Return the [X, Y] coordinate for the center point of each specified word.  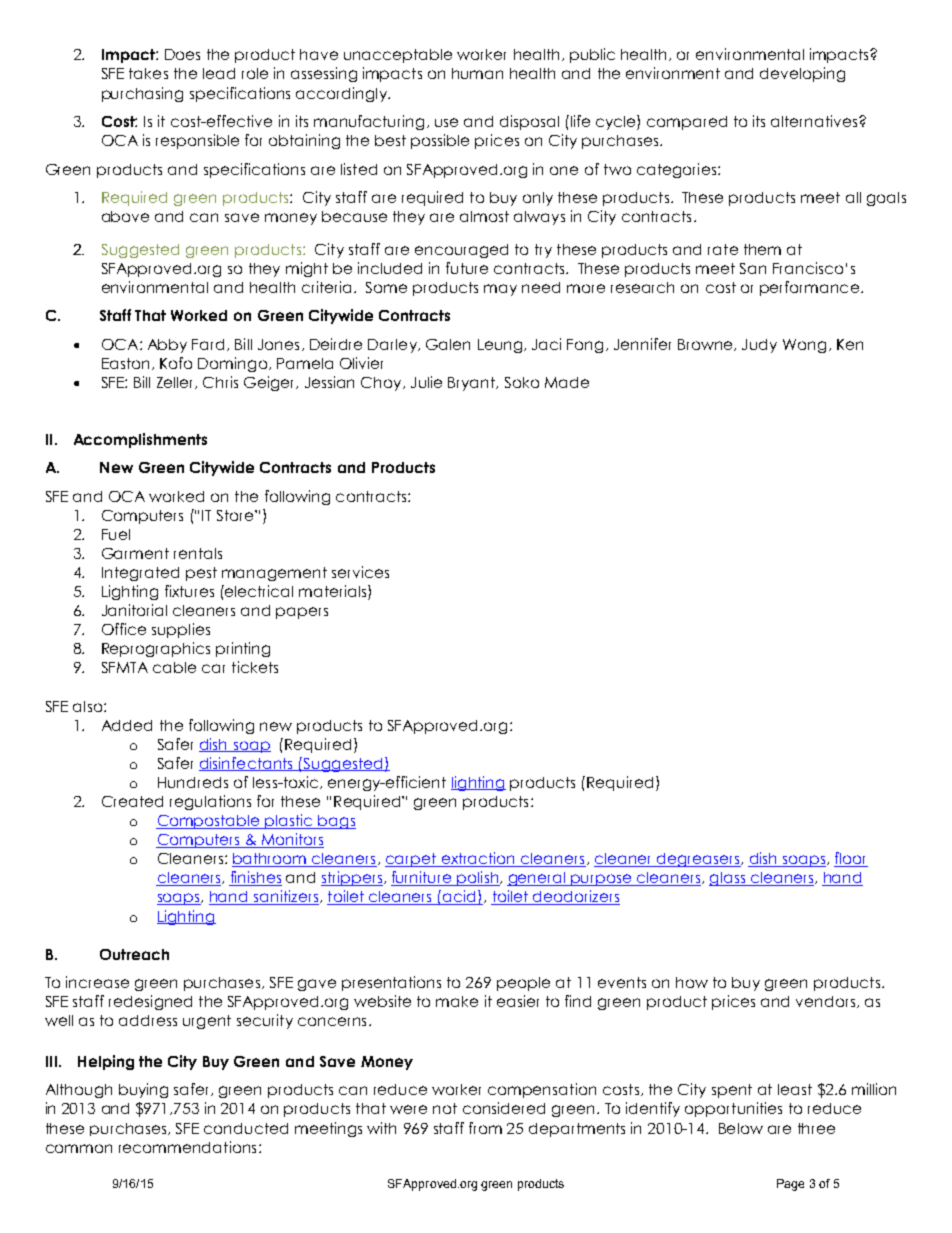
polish [478, 878]
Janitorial [134, 610]
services [360, 572]
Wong [804, 346]
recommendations [187, 1147]
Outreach [134, 954]
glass [728, 879]
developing [802, 74]
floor [851, 859]
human [477, 73]
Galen [448, 344]
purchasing [142, 94]
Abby [167, 346]
